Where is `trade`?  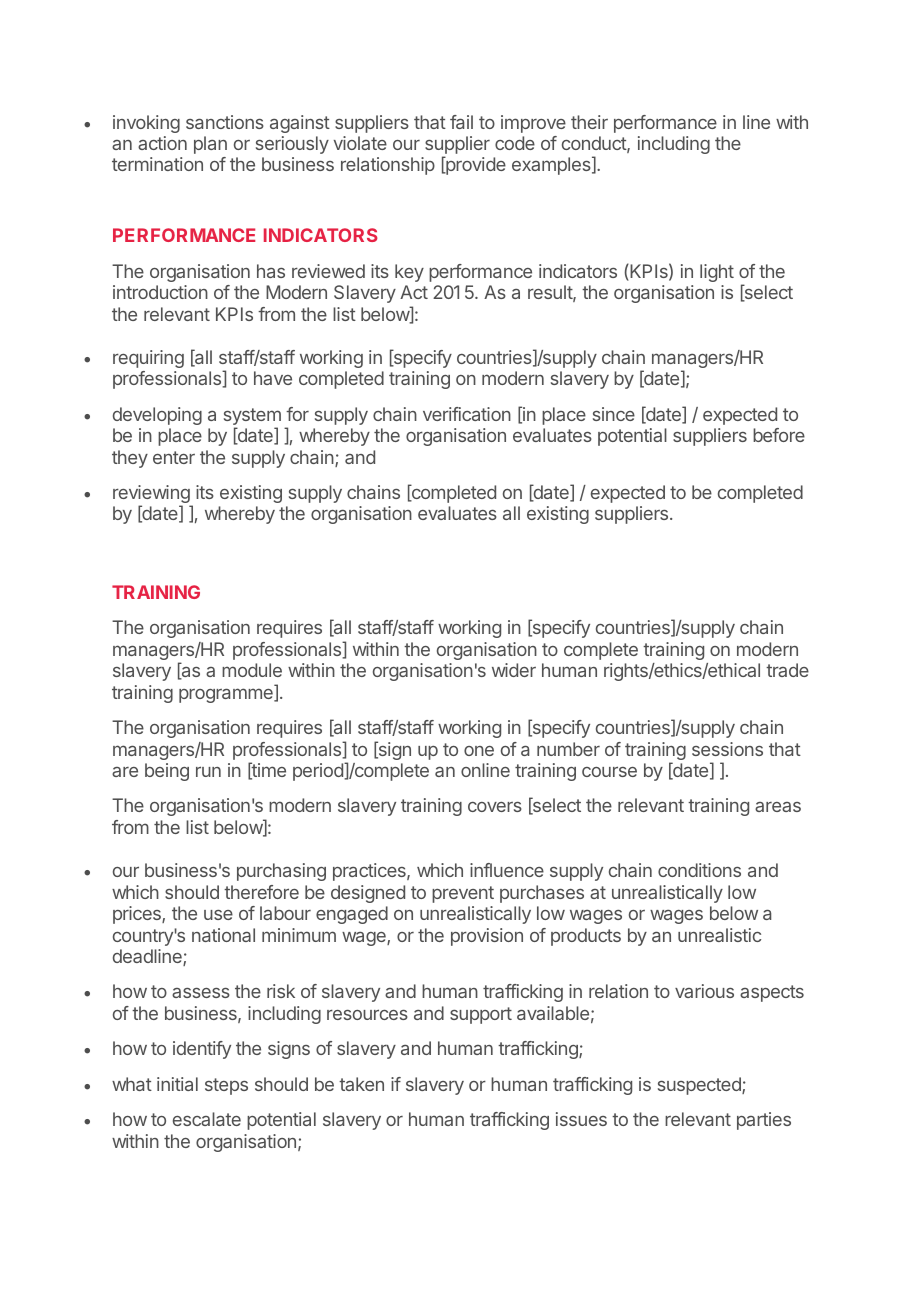
trade is located at coordinates (787, 670).
